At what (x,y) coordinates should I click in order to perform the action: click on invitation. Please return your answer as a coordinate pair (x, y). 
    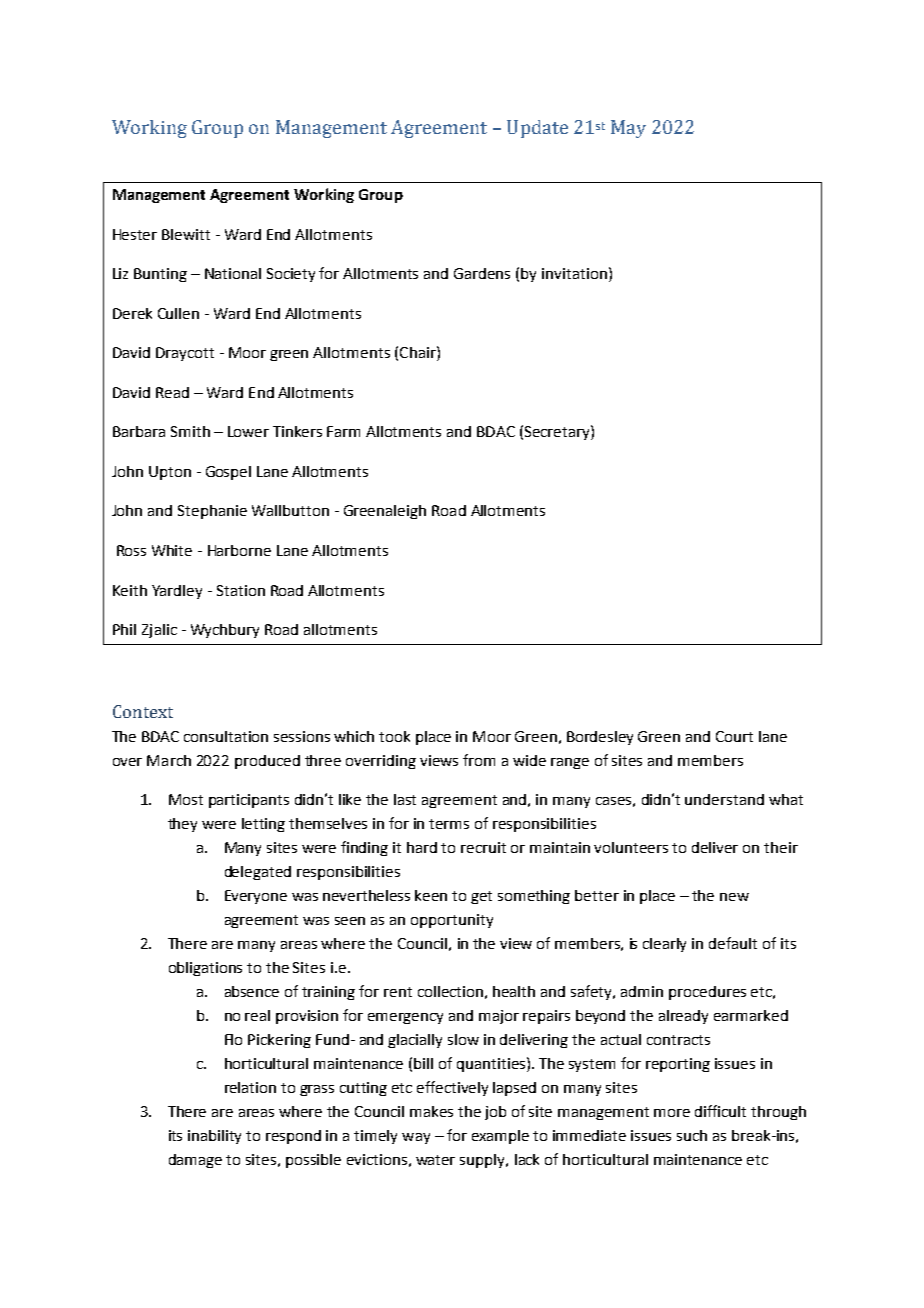
    Looking at the image, I should click on (574, 273).
